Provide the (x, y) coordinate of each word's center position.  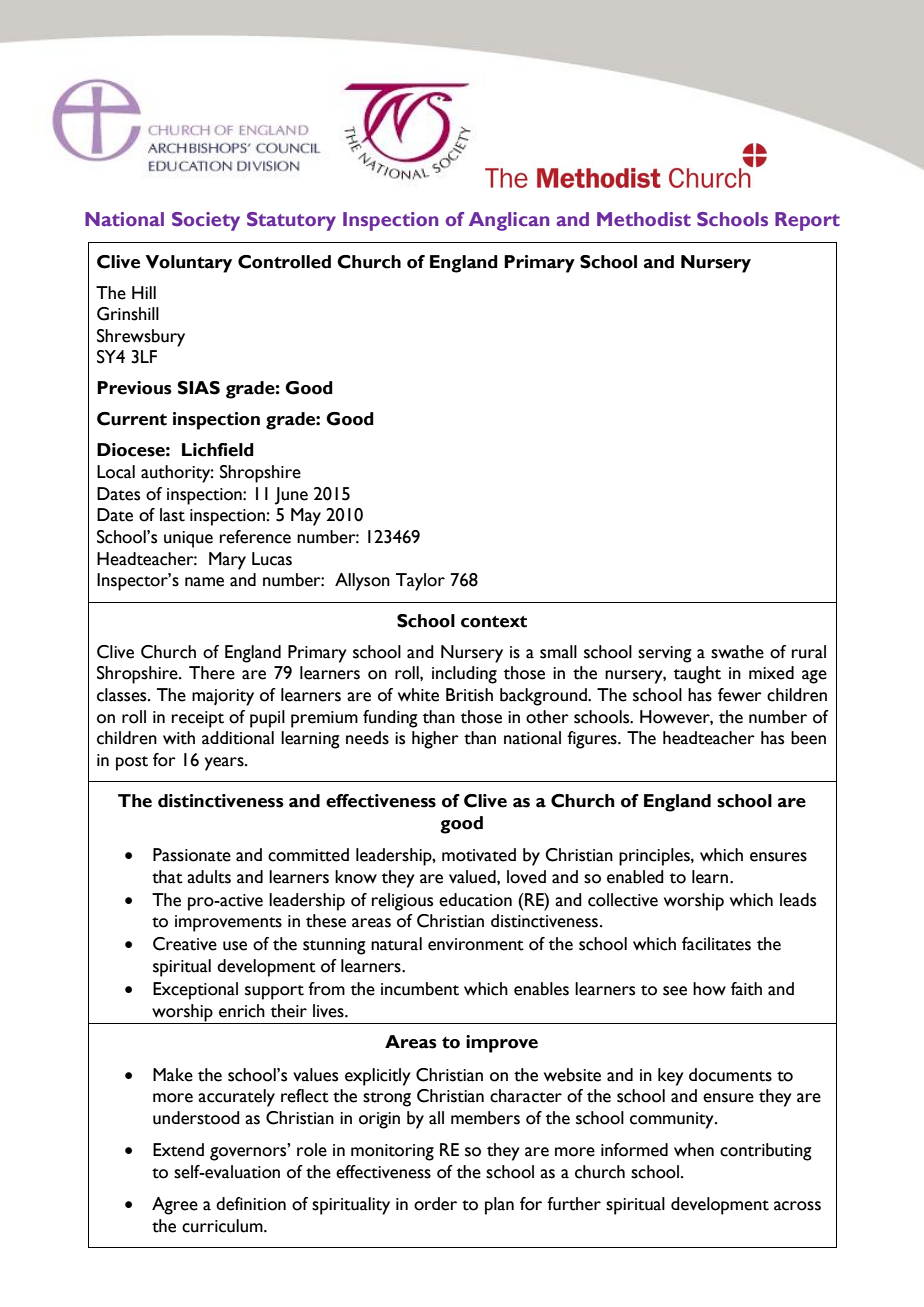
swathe (737, 652)
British (469, 695)
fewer (740, 695)
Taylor (420, 582)
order (435, 1204)
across (797, 1206)
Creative (185, 944)
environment (476, 944)
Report (807, 221)
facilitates (716, 944)
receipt (198, 719)
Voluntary (188, 264)
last (172, 515)
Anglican (509, 221)
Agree (175, 1206)
